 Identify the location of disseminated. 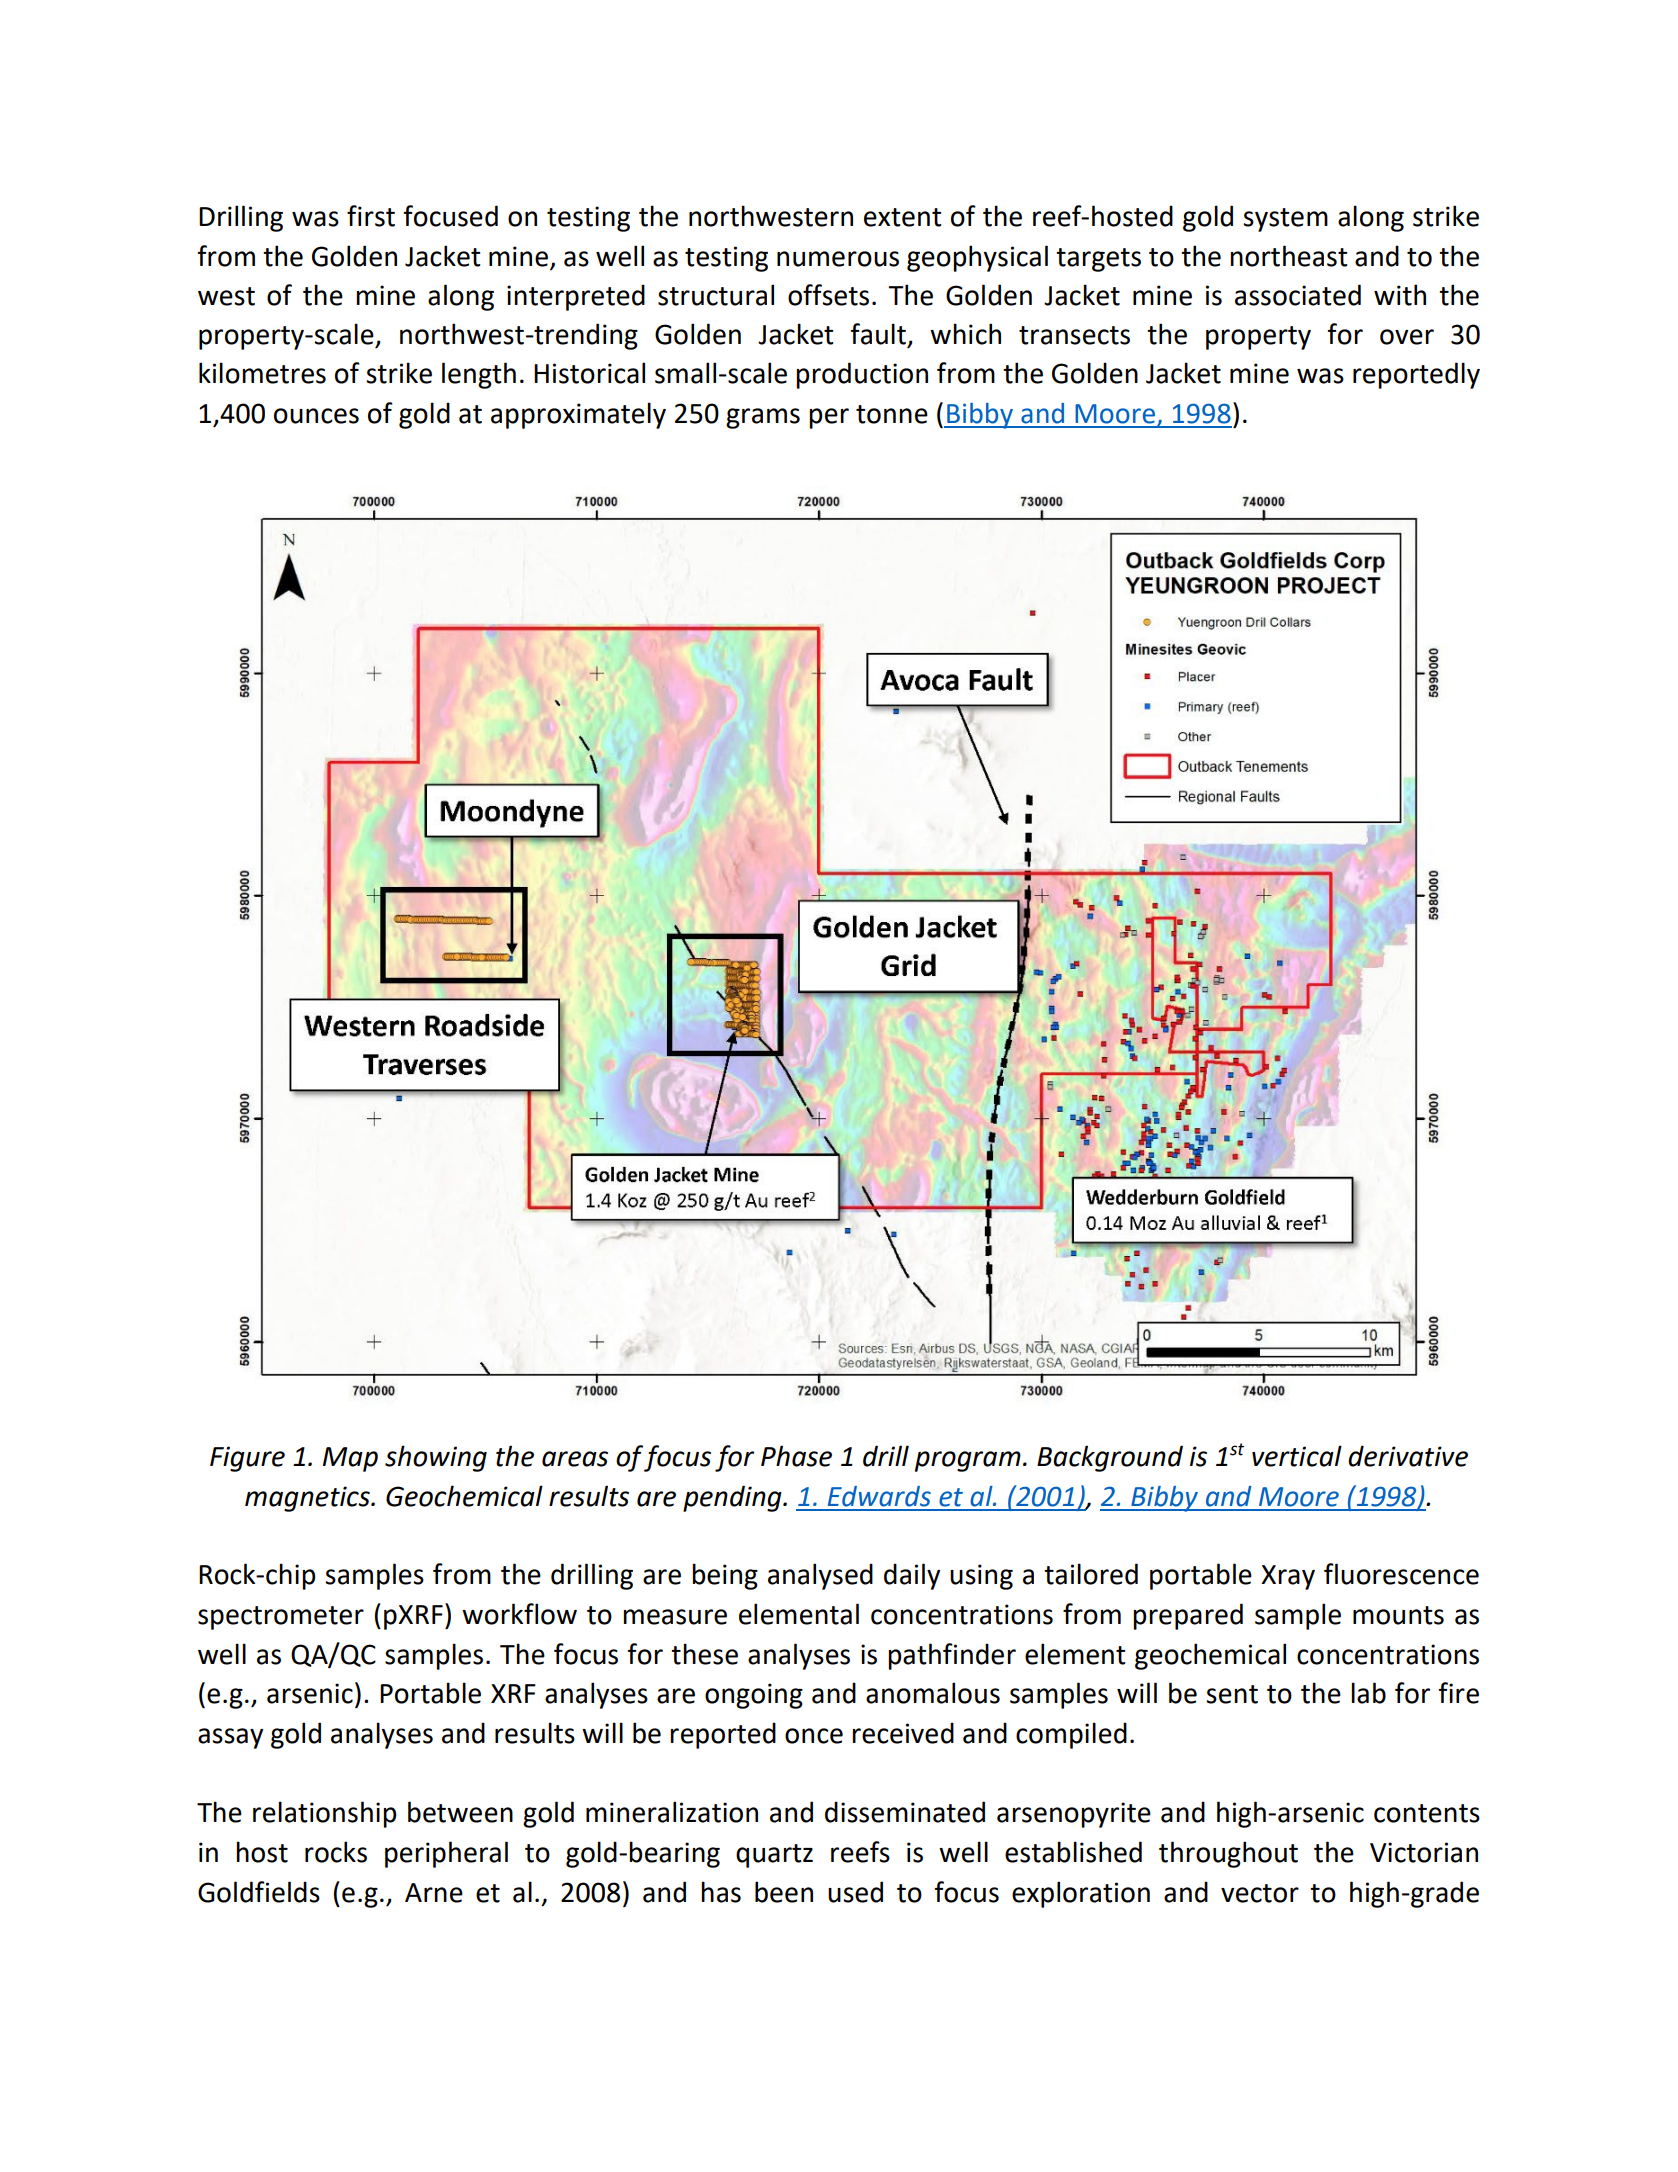
(905, 1812).
